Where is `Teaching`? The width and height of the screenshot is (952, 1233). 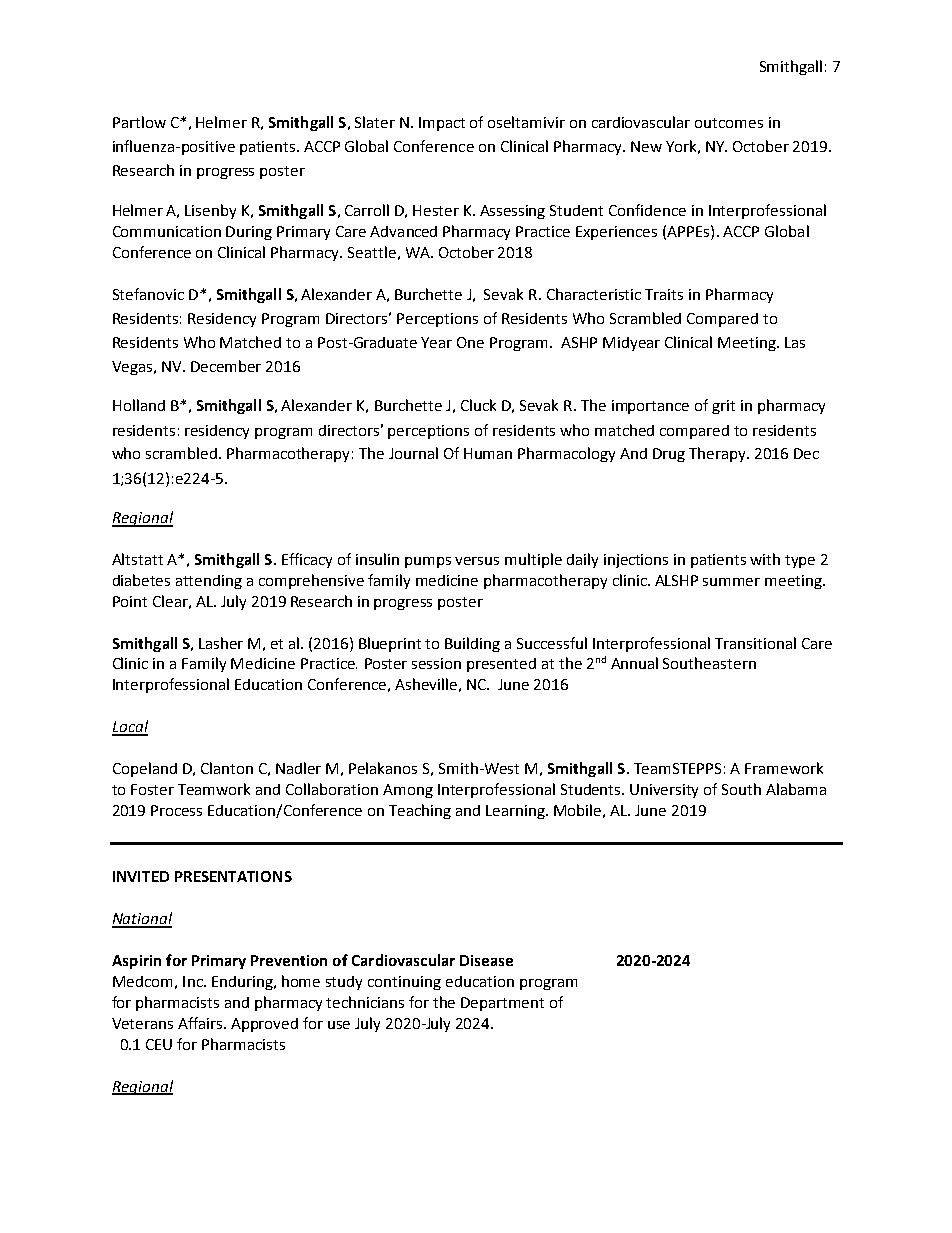 Teaching is located at coordinates (420, 811).
